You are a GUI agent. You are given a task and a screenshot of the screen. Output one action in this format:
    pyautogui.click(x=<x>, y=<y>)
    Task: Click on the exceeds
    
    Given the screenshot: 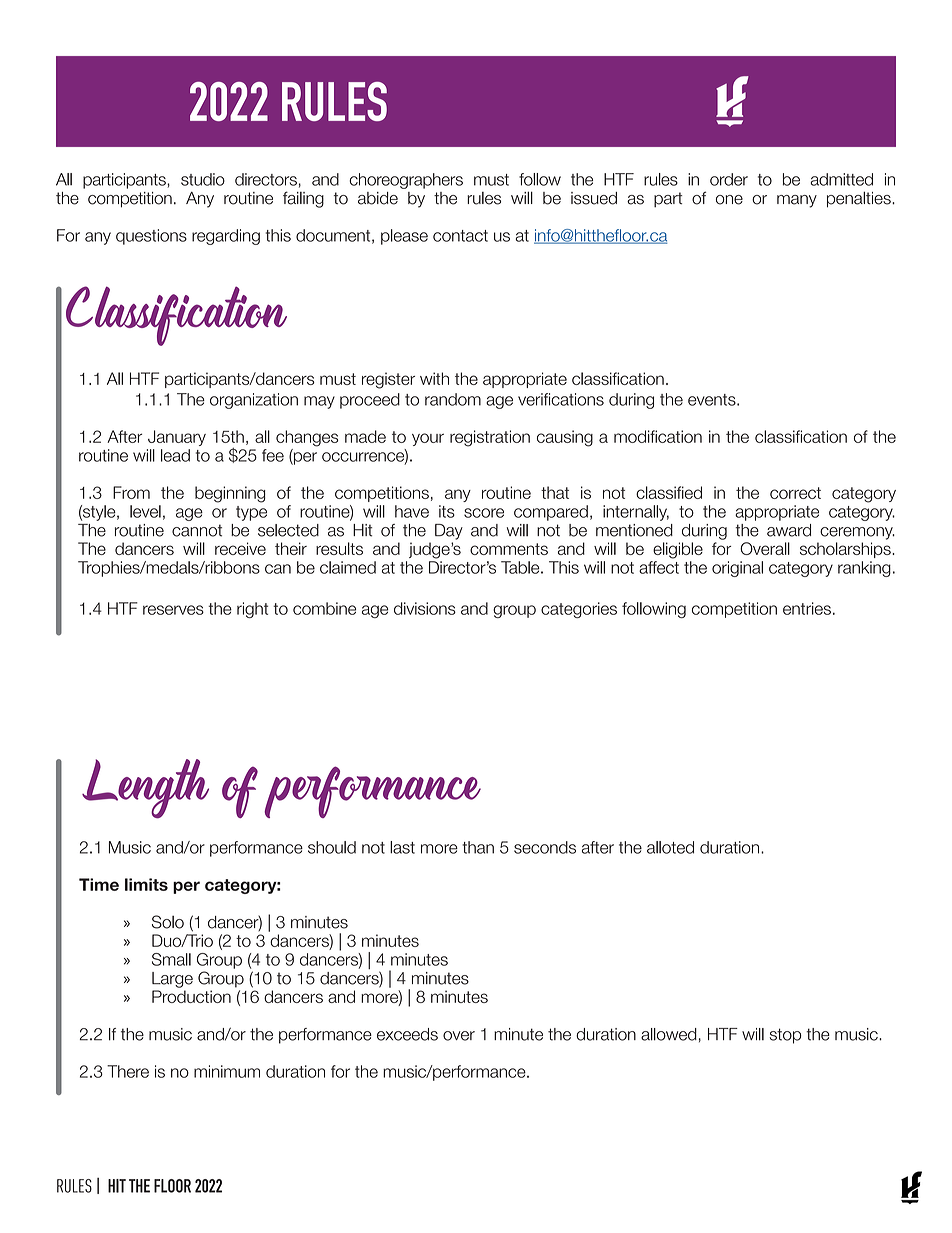 What is the action you would take?
    pyautogui.click(x=407, y=1034)
